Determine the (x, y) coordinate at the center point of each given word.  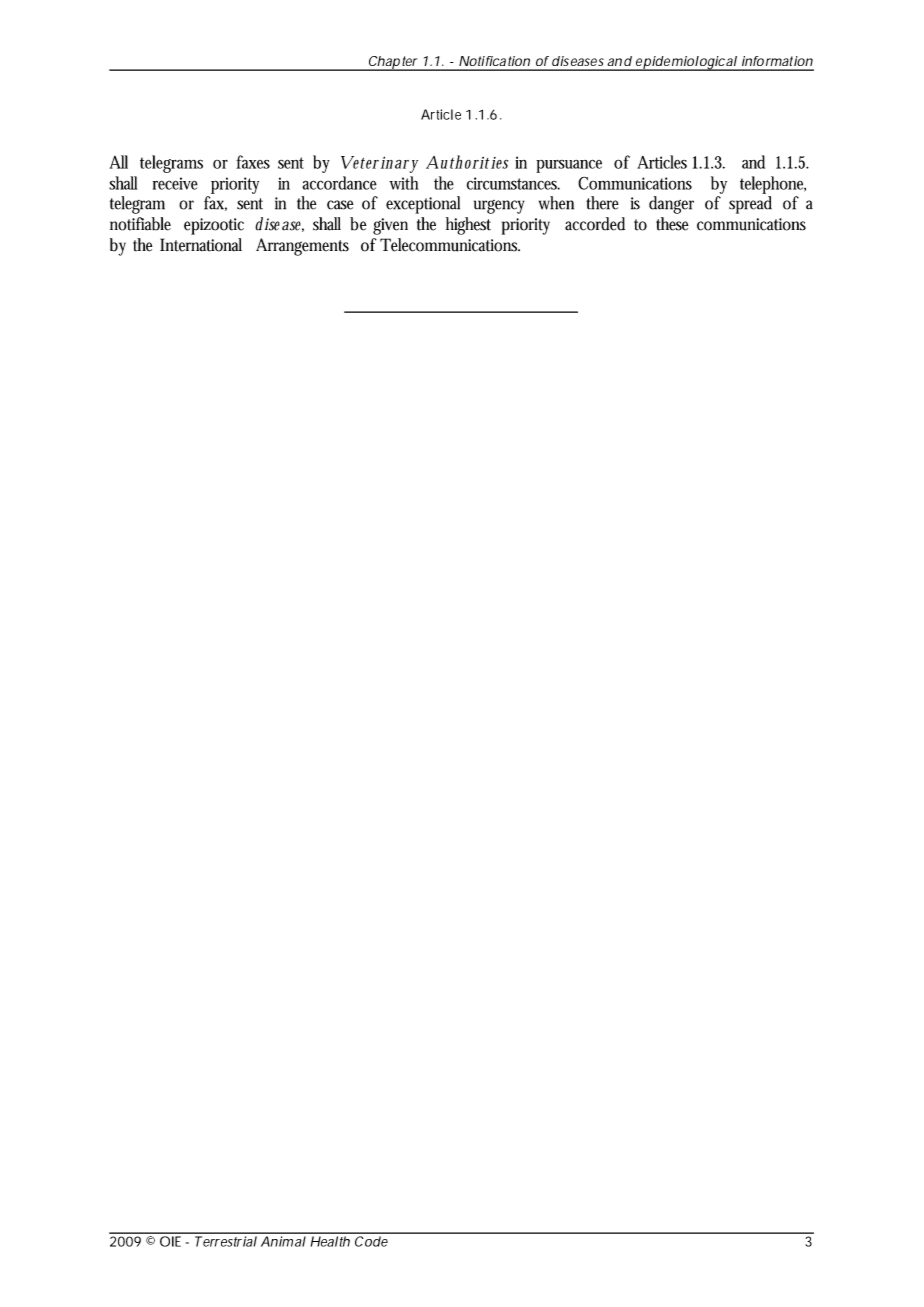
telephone (773, 185)
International (201, 245)
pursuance (569, 166)
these (672, 224)
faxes (253, 162)
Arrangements (302, 247)
